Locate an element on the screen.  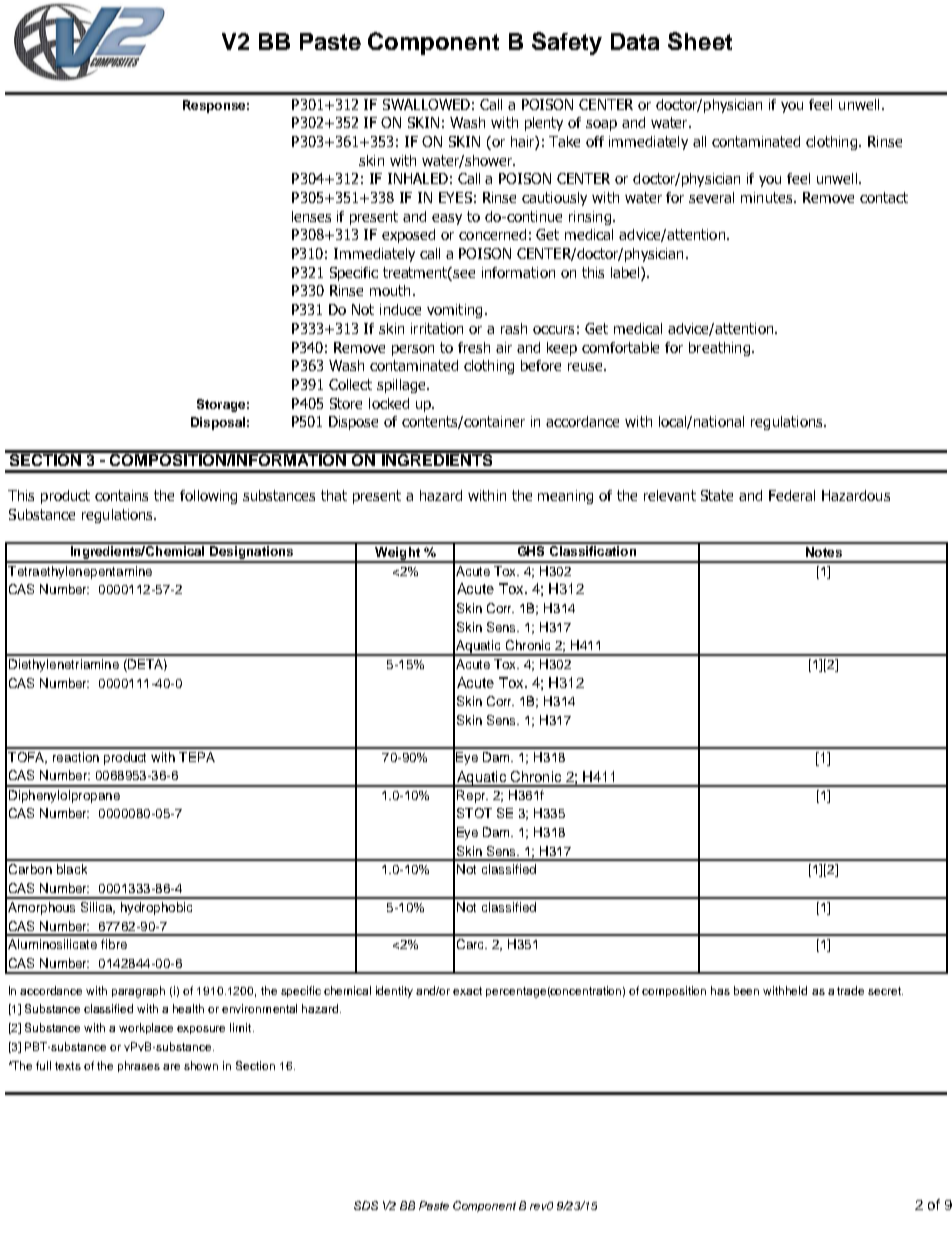
lenses is located at coordinates (311, 216).
